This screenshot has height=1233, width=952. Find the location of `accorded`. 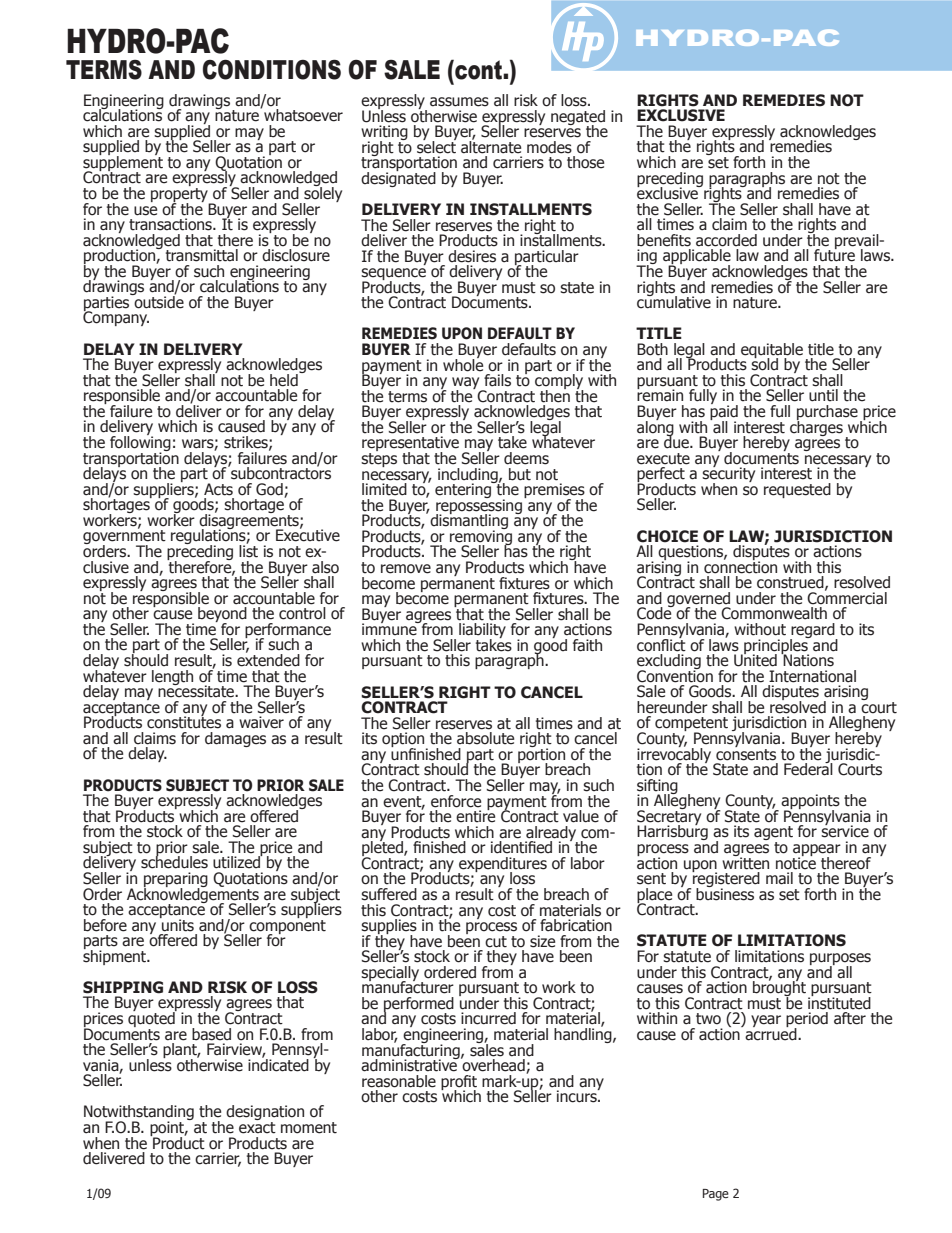

accorded is located at coordinates (726, 240).
